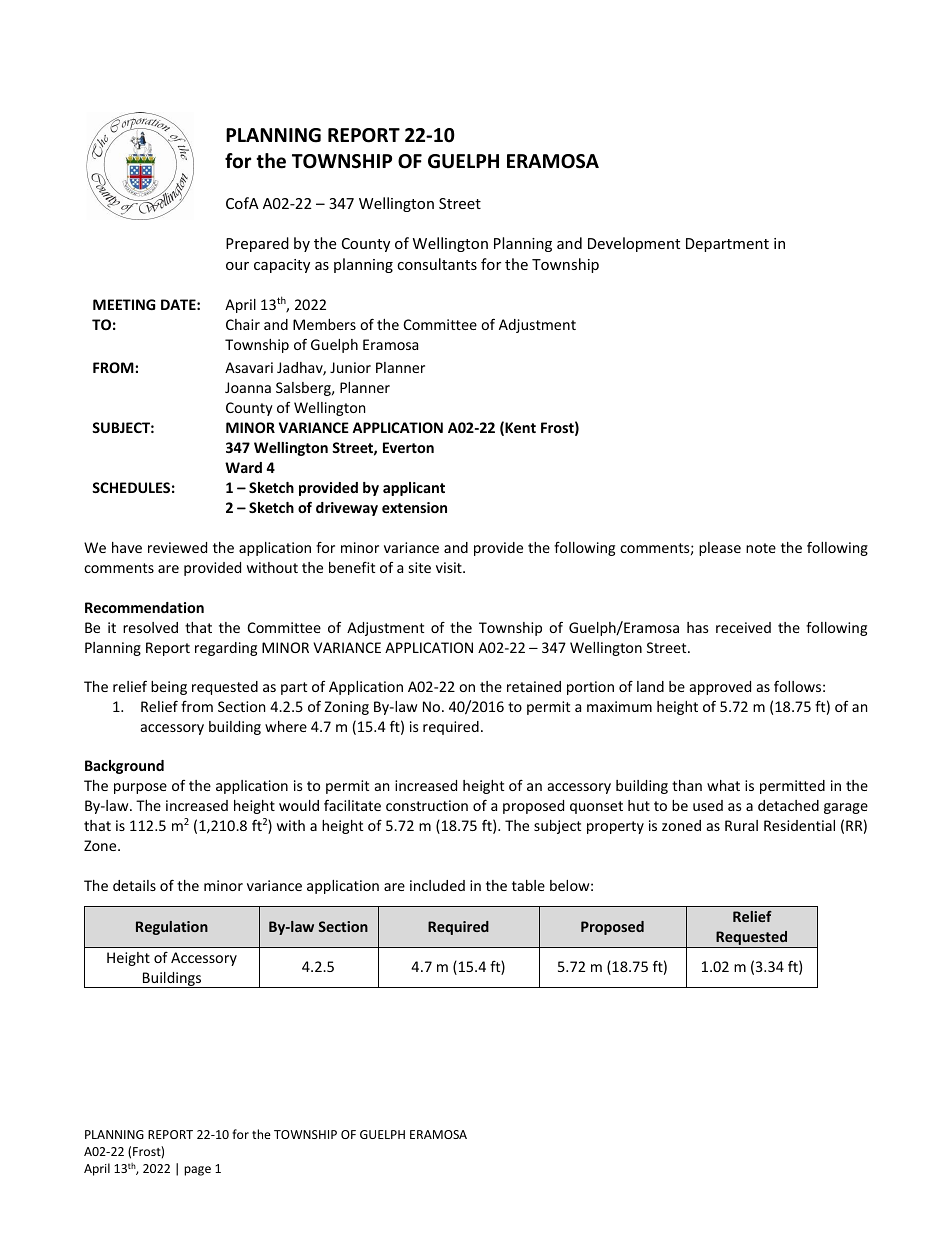 This document has width=952, height=1233. I want to click on table, so click(528, 885).
